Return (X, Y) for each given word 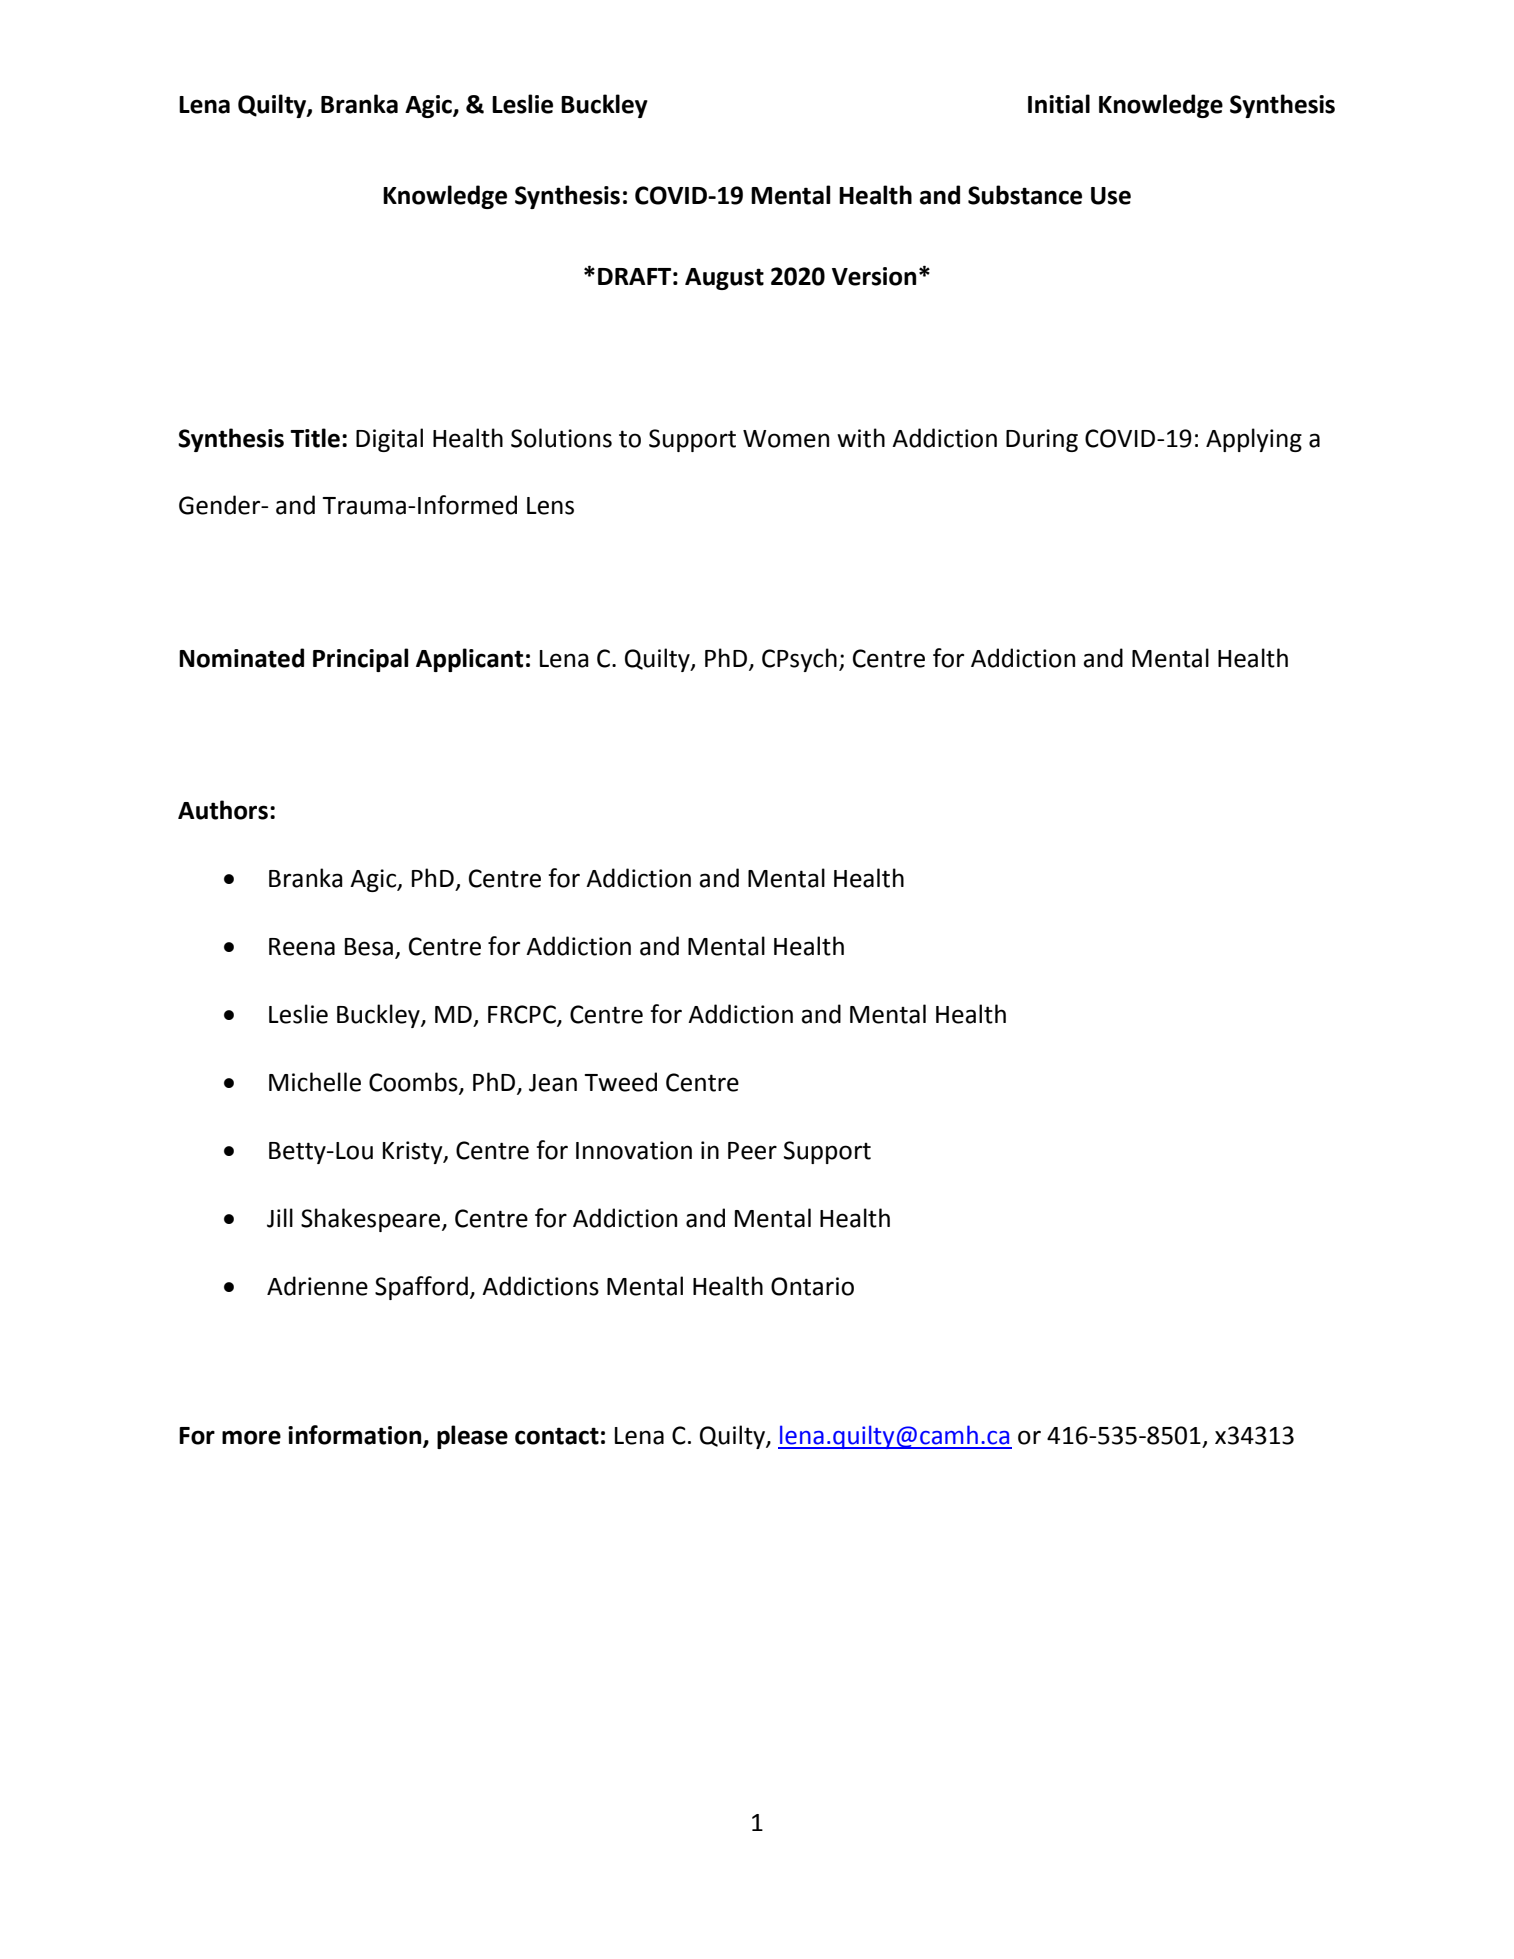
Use (1111, 196)
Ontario (812, 1286)
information (356, 1436)
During (1042, 440)
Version (874, 276)
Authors (223, 810)
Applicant (469, 660)
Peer (752, 1151)
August (724, 279)
